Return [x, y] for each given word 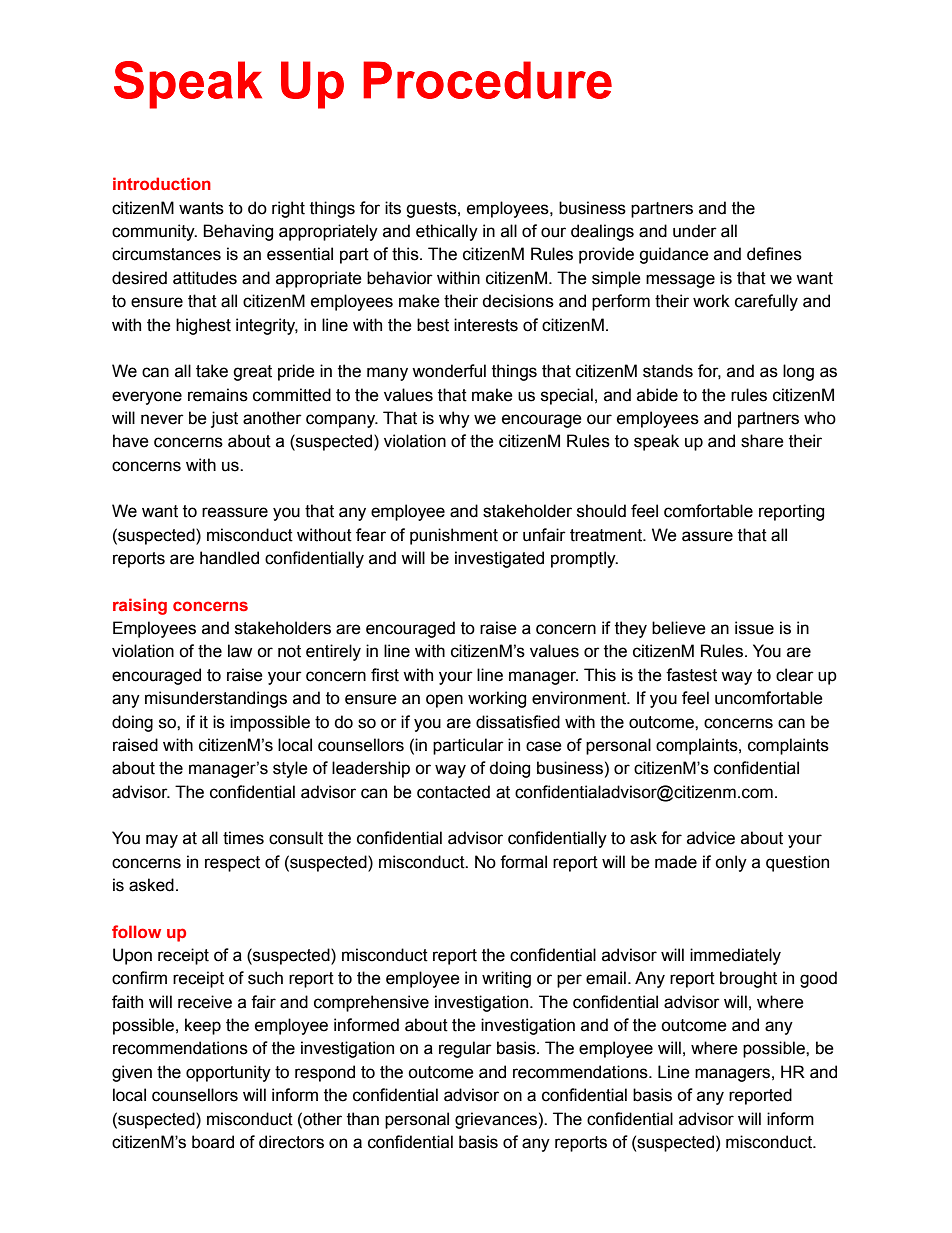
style [290, 769]
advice [711, 838]
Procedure [487, 80]
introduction [162, 183]
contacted [453, 792]
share [762, 441]
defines [774, 254]
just [224, 419]
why [454, 419]
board [213, 1142]
